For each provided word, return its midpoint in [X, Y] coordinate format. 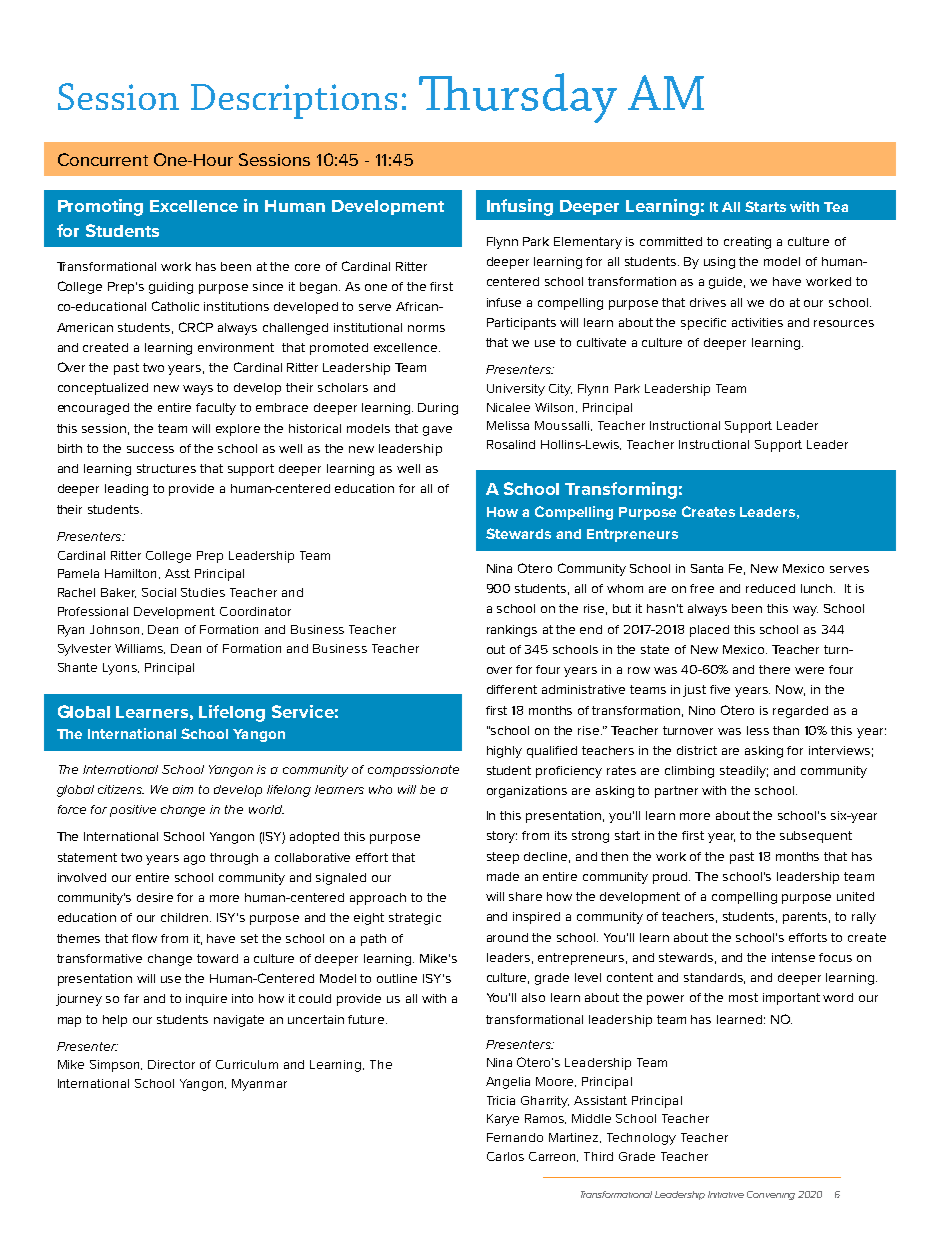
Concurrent [103, 159]
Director [171, 1064]
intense [793, 957]
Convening [771, 1195]
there [774, 669]
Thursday [518, 98]
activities [757, 322]
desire [155, 897]
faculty [216, 409]
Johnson [116, 630]
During [438, 409]
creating [747, 243]
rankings [512, 631]
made [503, 876]
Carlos [505, 1156]
